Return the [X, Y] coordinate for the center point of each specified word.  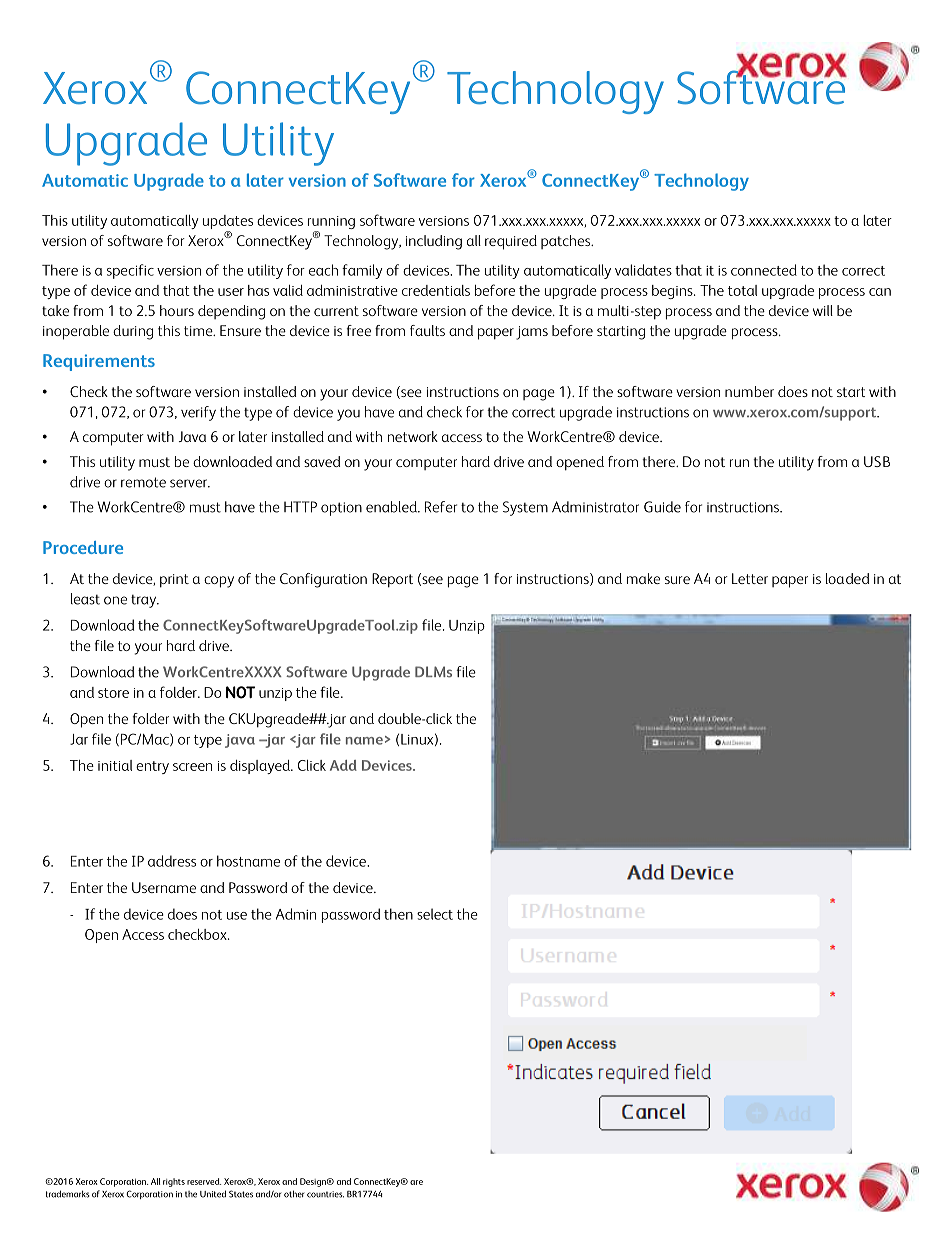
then [398, 914]
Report [392, 580]
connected [764, 270]
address [172, 861]
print [174, 581]
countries [325, 1194]
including [434, 242]
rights [174, 1182]
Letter [750, 578]
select [435, 914]
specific [130, 271]
